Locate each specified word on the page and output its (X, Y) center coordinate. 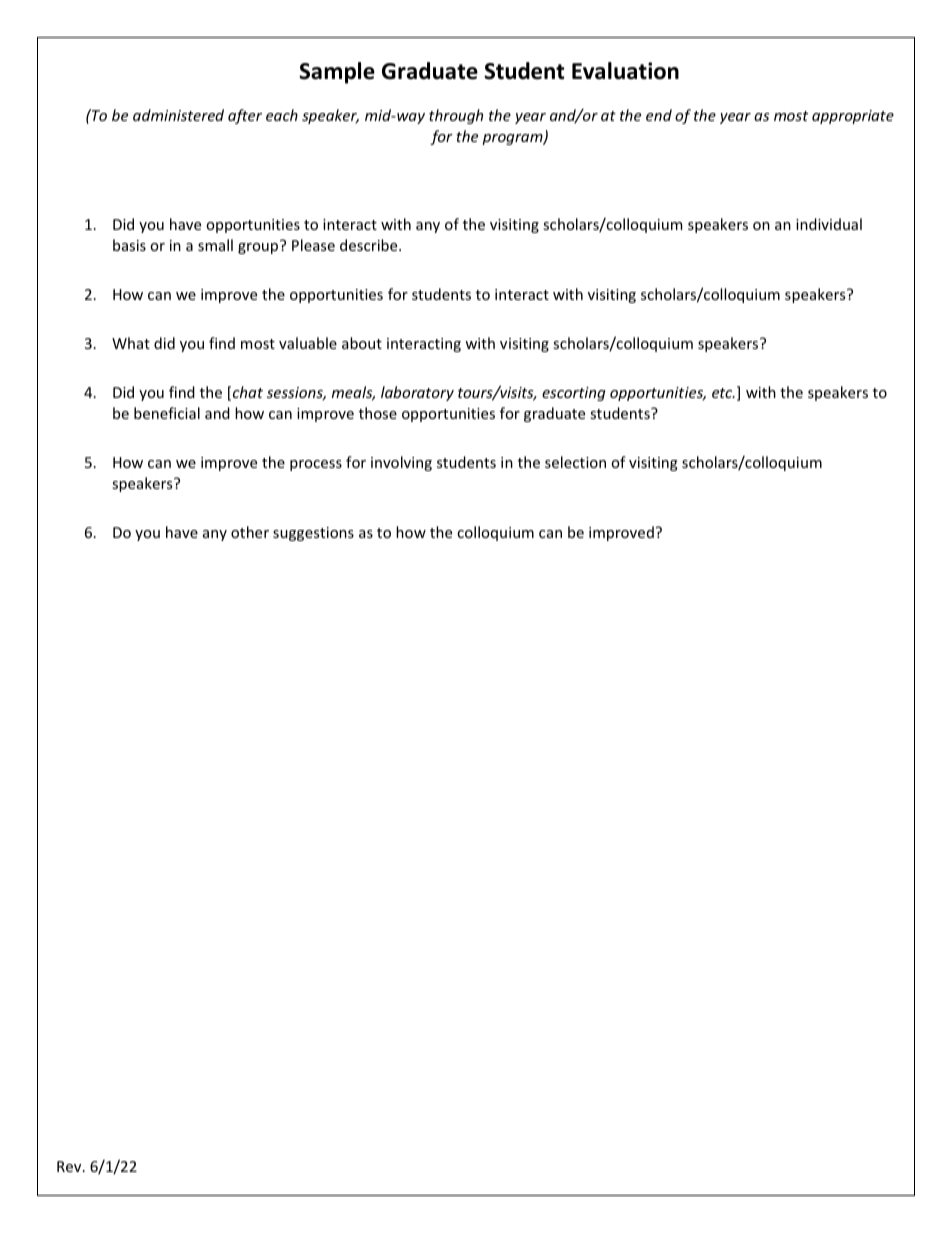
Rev (70, 1166)
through (456, 116)
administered (178, 115)
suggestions (313, 534)
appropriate (853, 117)
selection (575, 462)
